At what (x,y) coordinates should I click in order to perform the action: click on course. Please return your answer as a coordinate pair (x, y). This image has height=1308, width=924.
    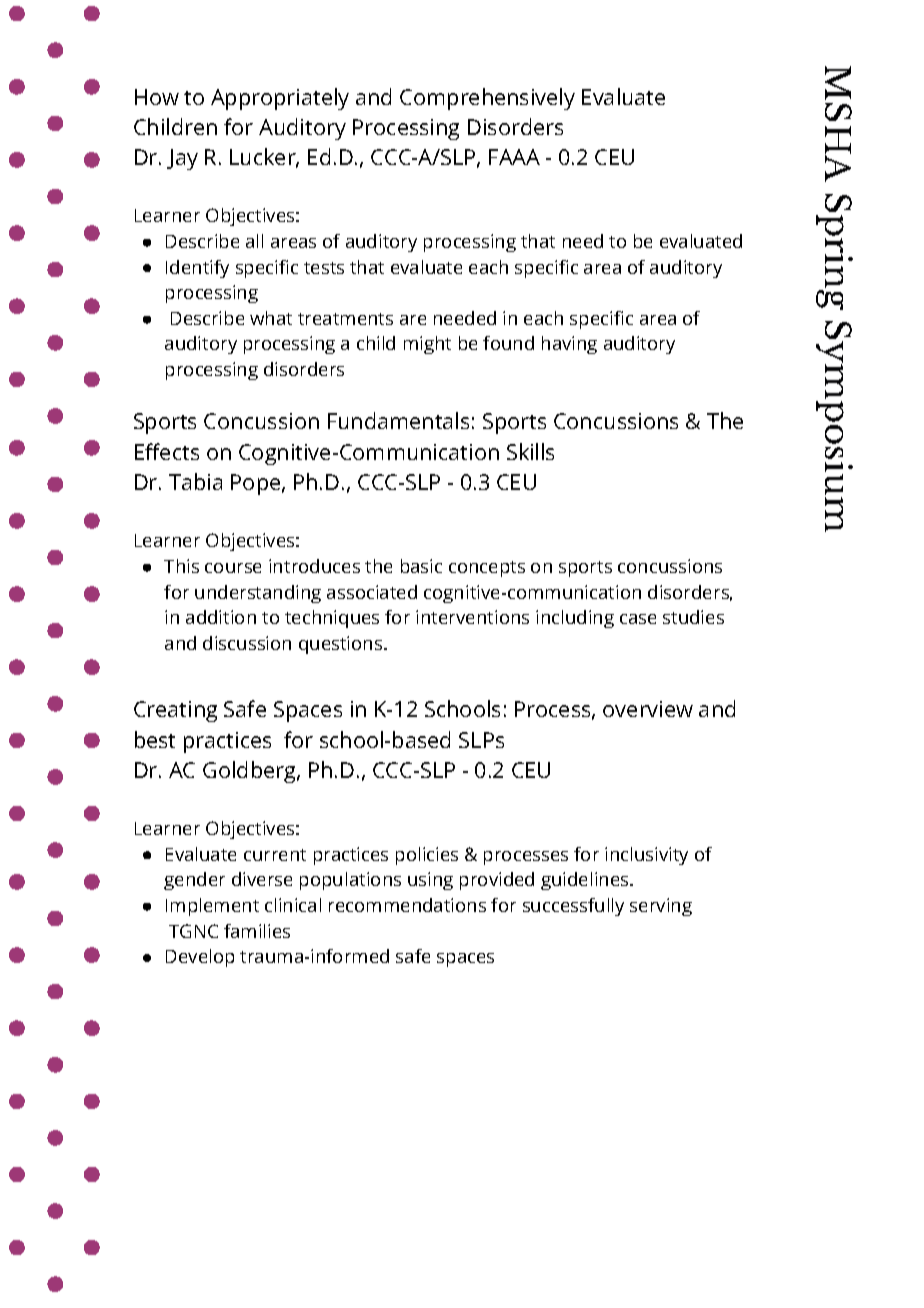
    Looking at the image, I should click on (233, 568).
